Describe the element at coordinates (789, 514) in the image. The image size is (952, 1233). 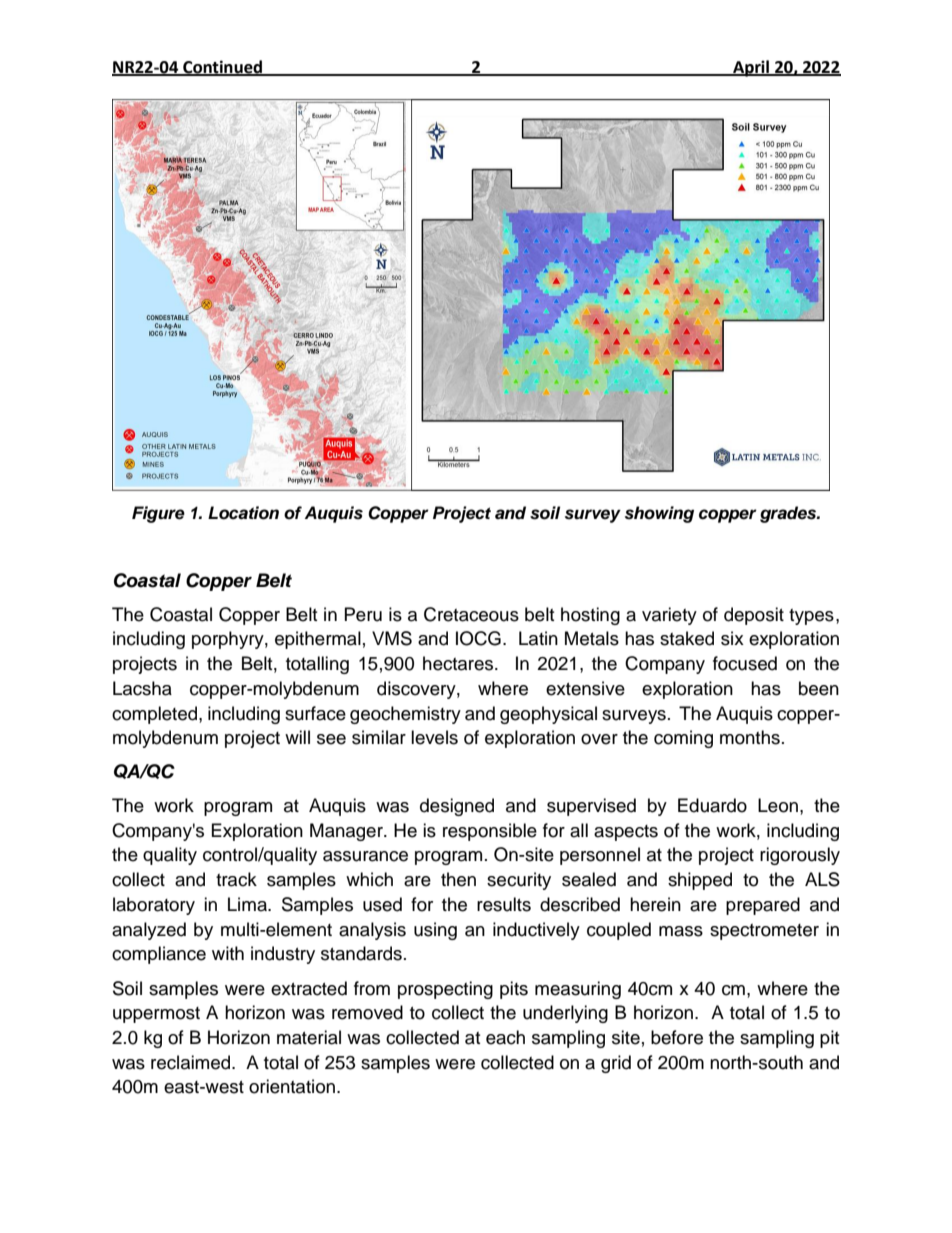
I see `grades` at that location.
